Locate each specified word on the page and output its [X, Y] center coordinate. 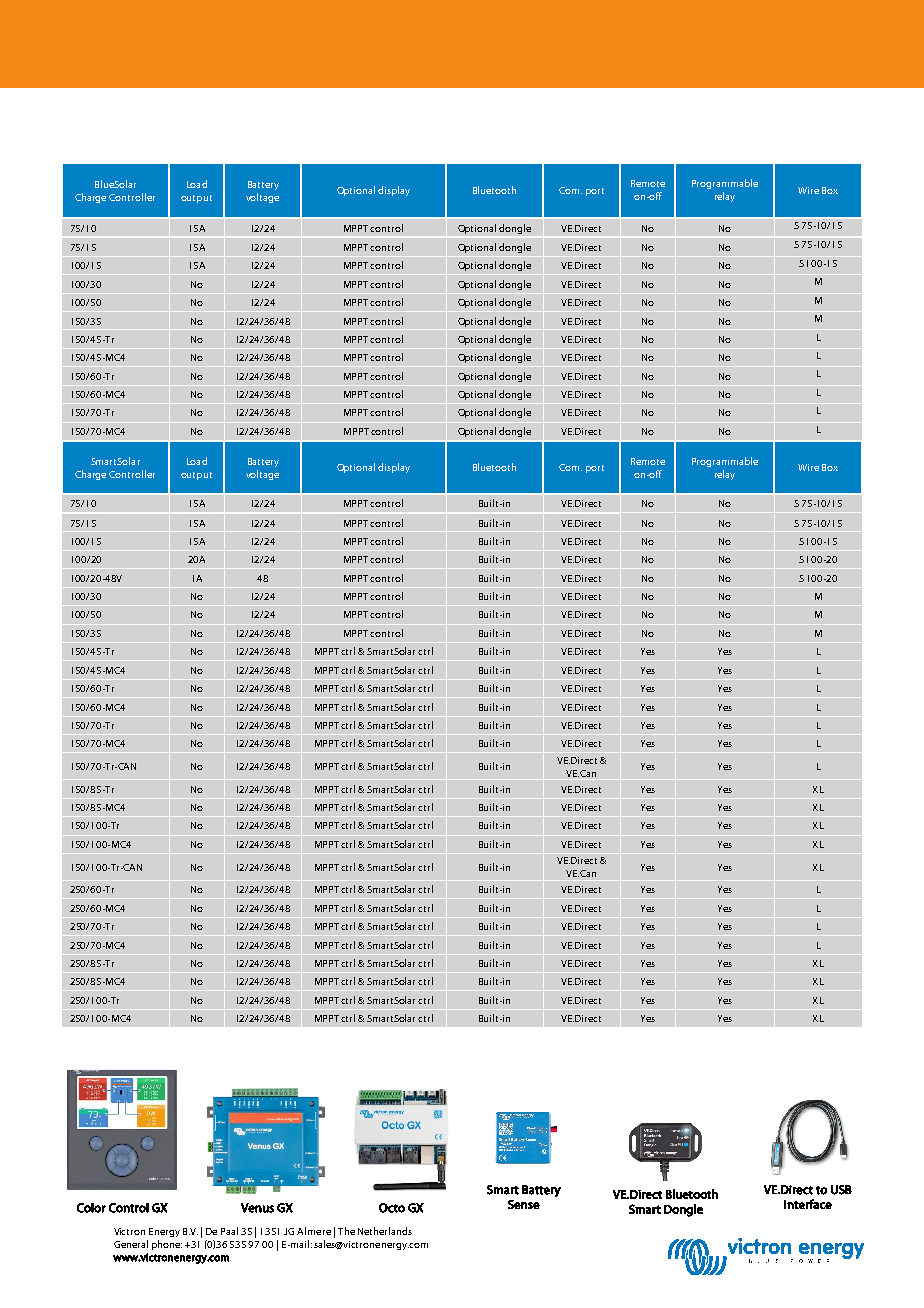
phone [167, 1245]
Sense [524, 1204]
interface [808, 1204]
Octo [392, 1208]
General [131, 1244]
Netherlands [385, 1231]
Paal [229, 1231]
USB [841, 1190]
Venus [257, 1208]
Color [91, 1208]
